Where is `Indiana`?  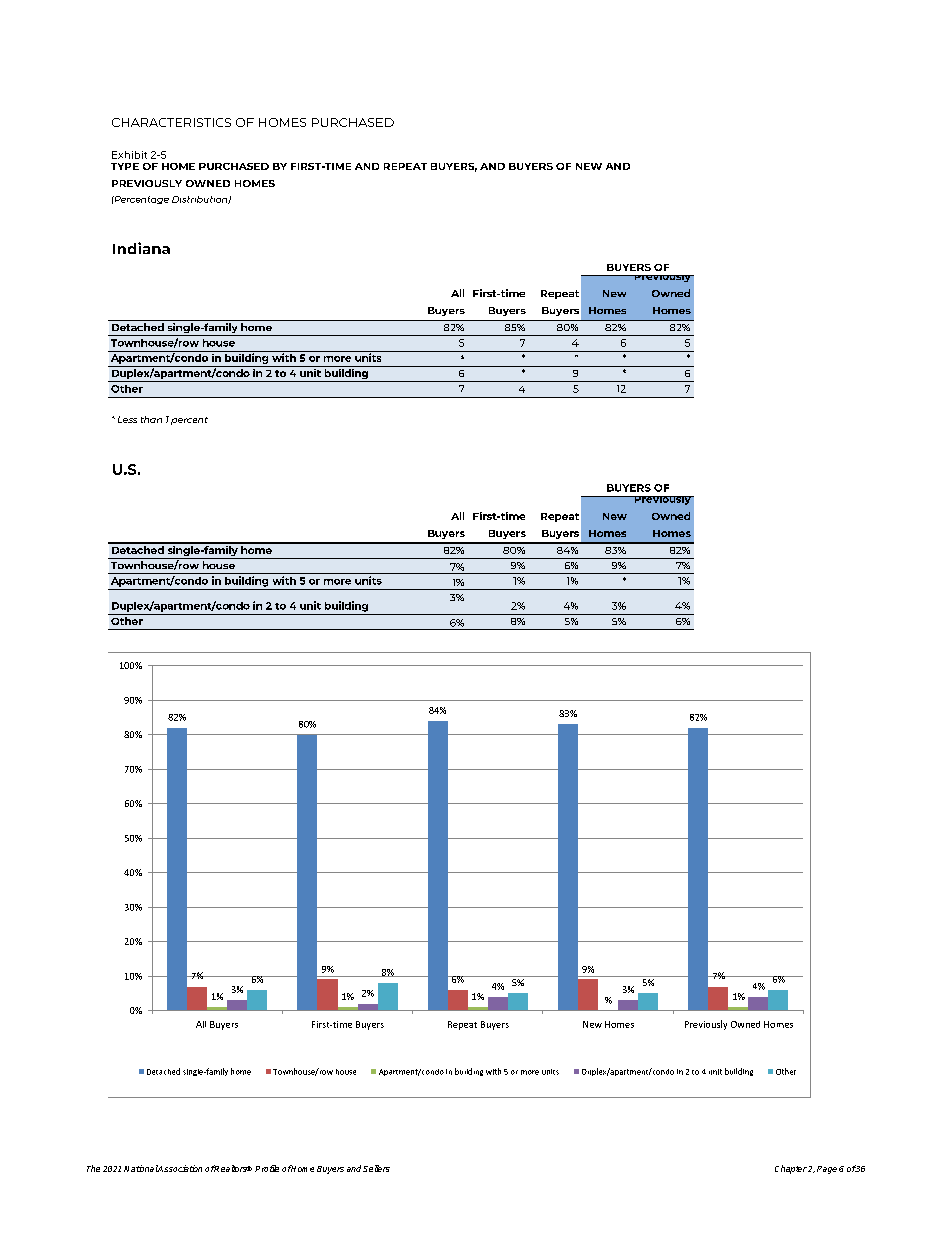 Indiana is located at coordinates (141, 248).
